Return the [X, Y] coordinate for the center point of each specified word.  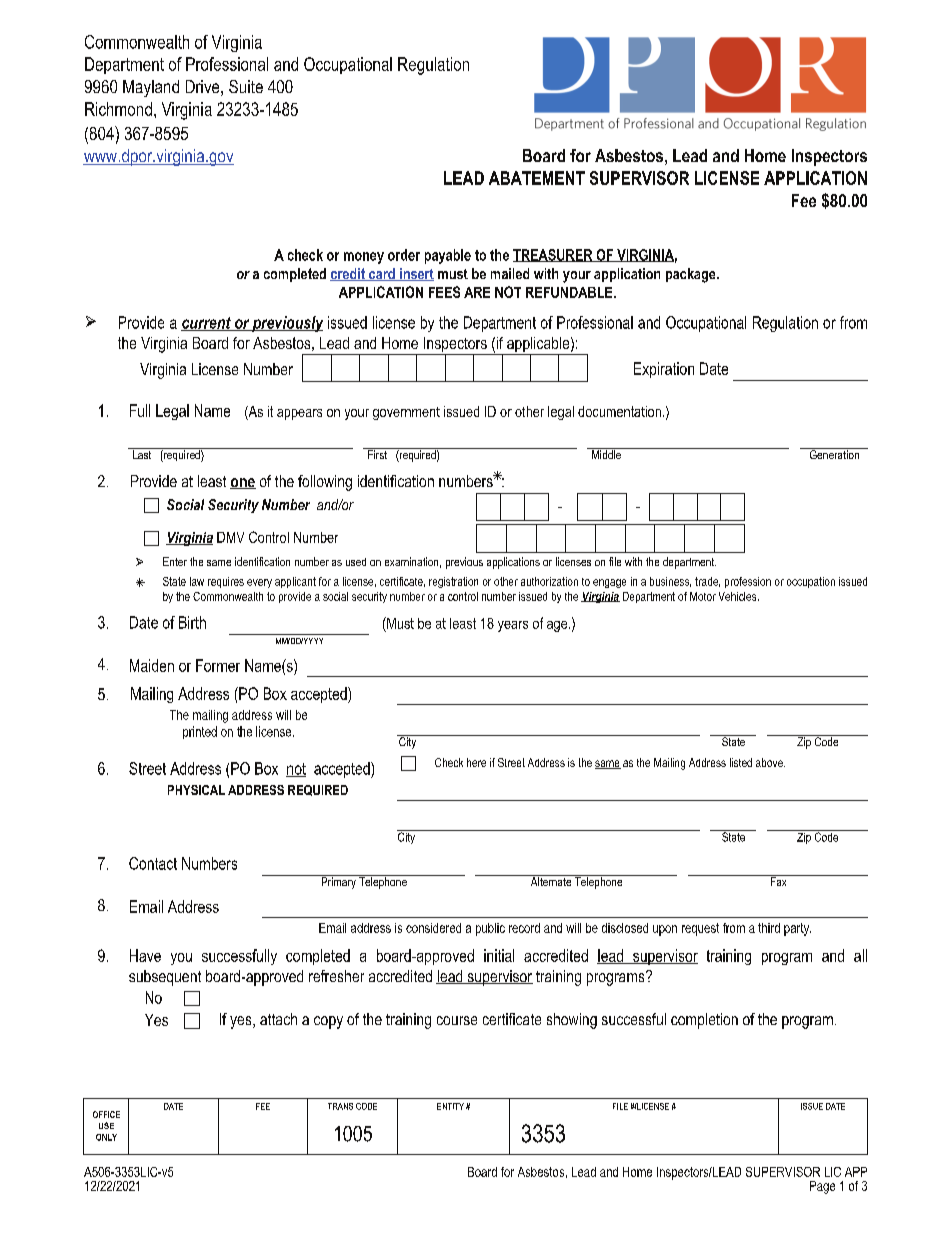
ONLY [106, 1137]
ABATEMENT [537, 178]
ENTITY [450, 1106]
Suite [246, 86]
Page [822, 1187]
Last [142, 453]
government [406, 413]
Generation [834, 453]
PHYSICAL [196, 790]
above [770, 762]
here [476, 762]
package [692, 275]
